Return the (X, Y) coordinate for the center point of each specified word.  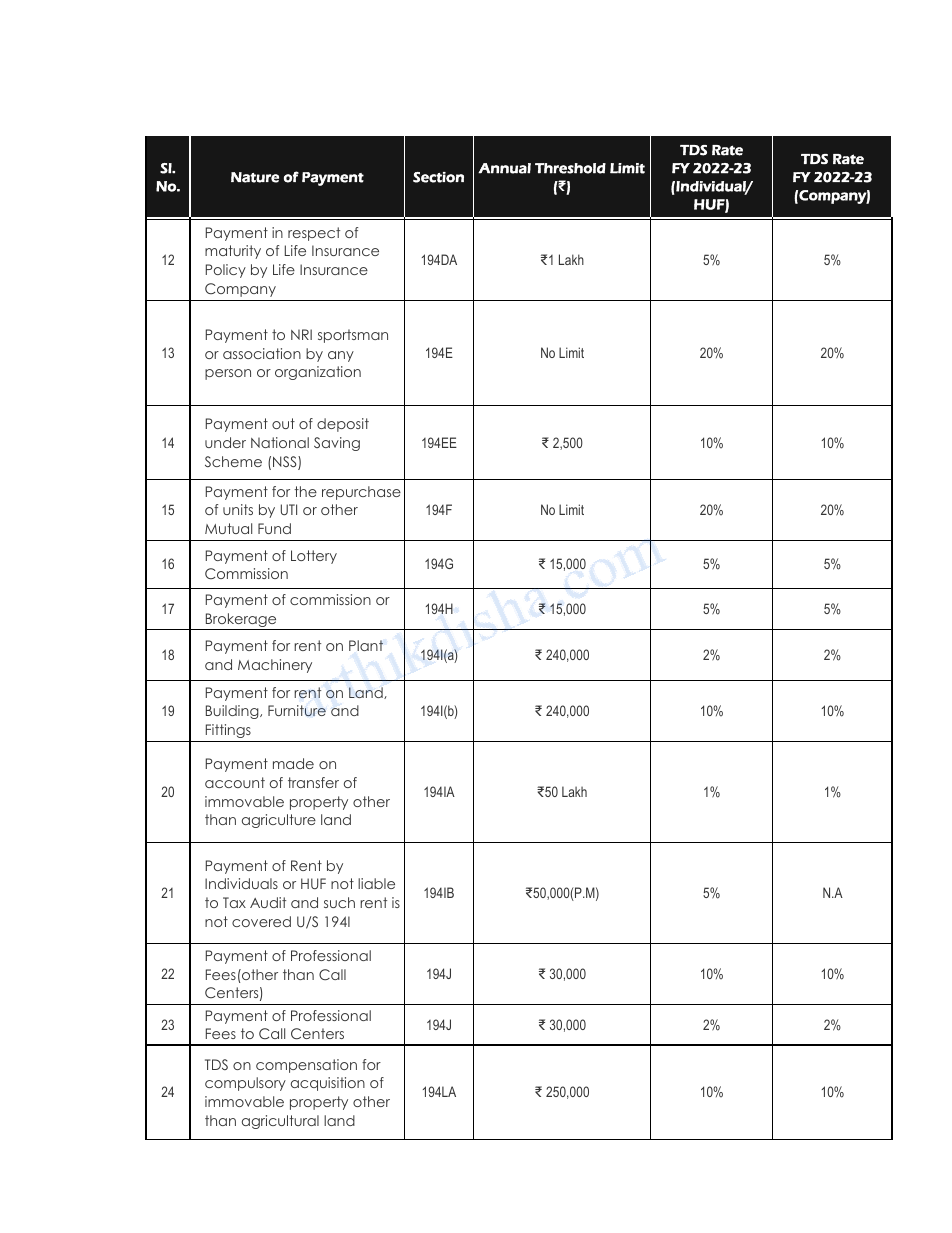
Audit (268, 902)
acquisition (328, 1084)
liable (376, 883)
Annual (504, 168)
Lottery (314, 557)
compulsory (245, 1084)
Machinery (275, 666)
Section (438, 177)
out (283, 423)
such (339, 902)
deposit (343, 425)
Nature (255, 177)
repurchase (361, 493)
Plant (366, 645)
